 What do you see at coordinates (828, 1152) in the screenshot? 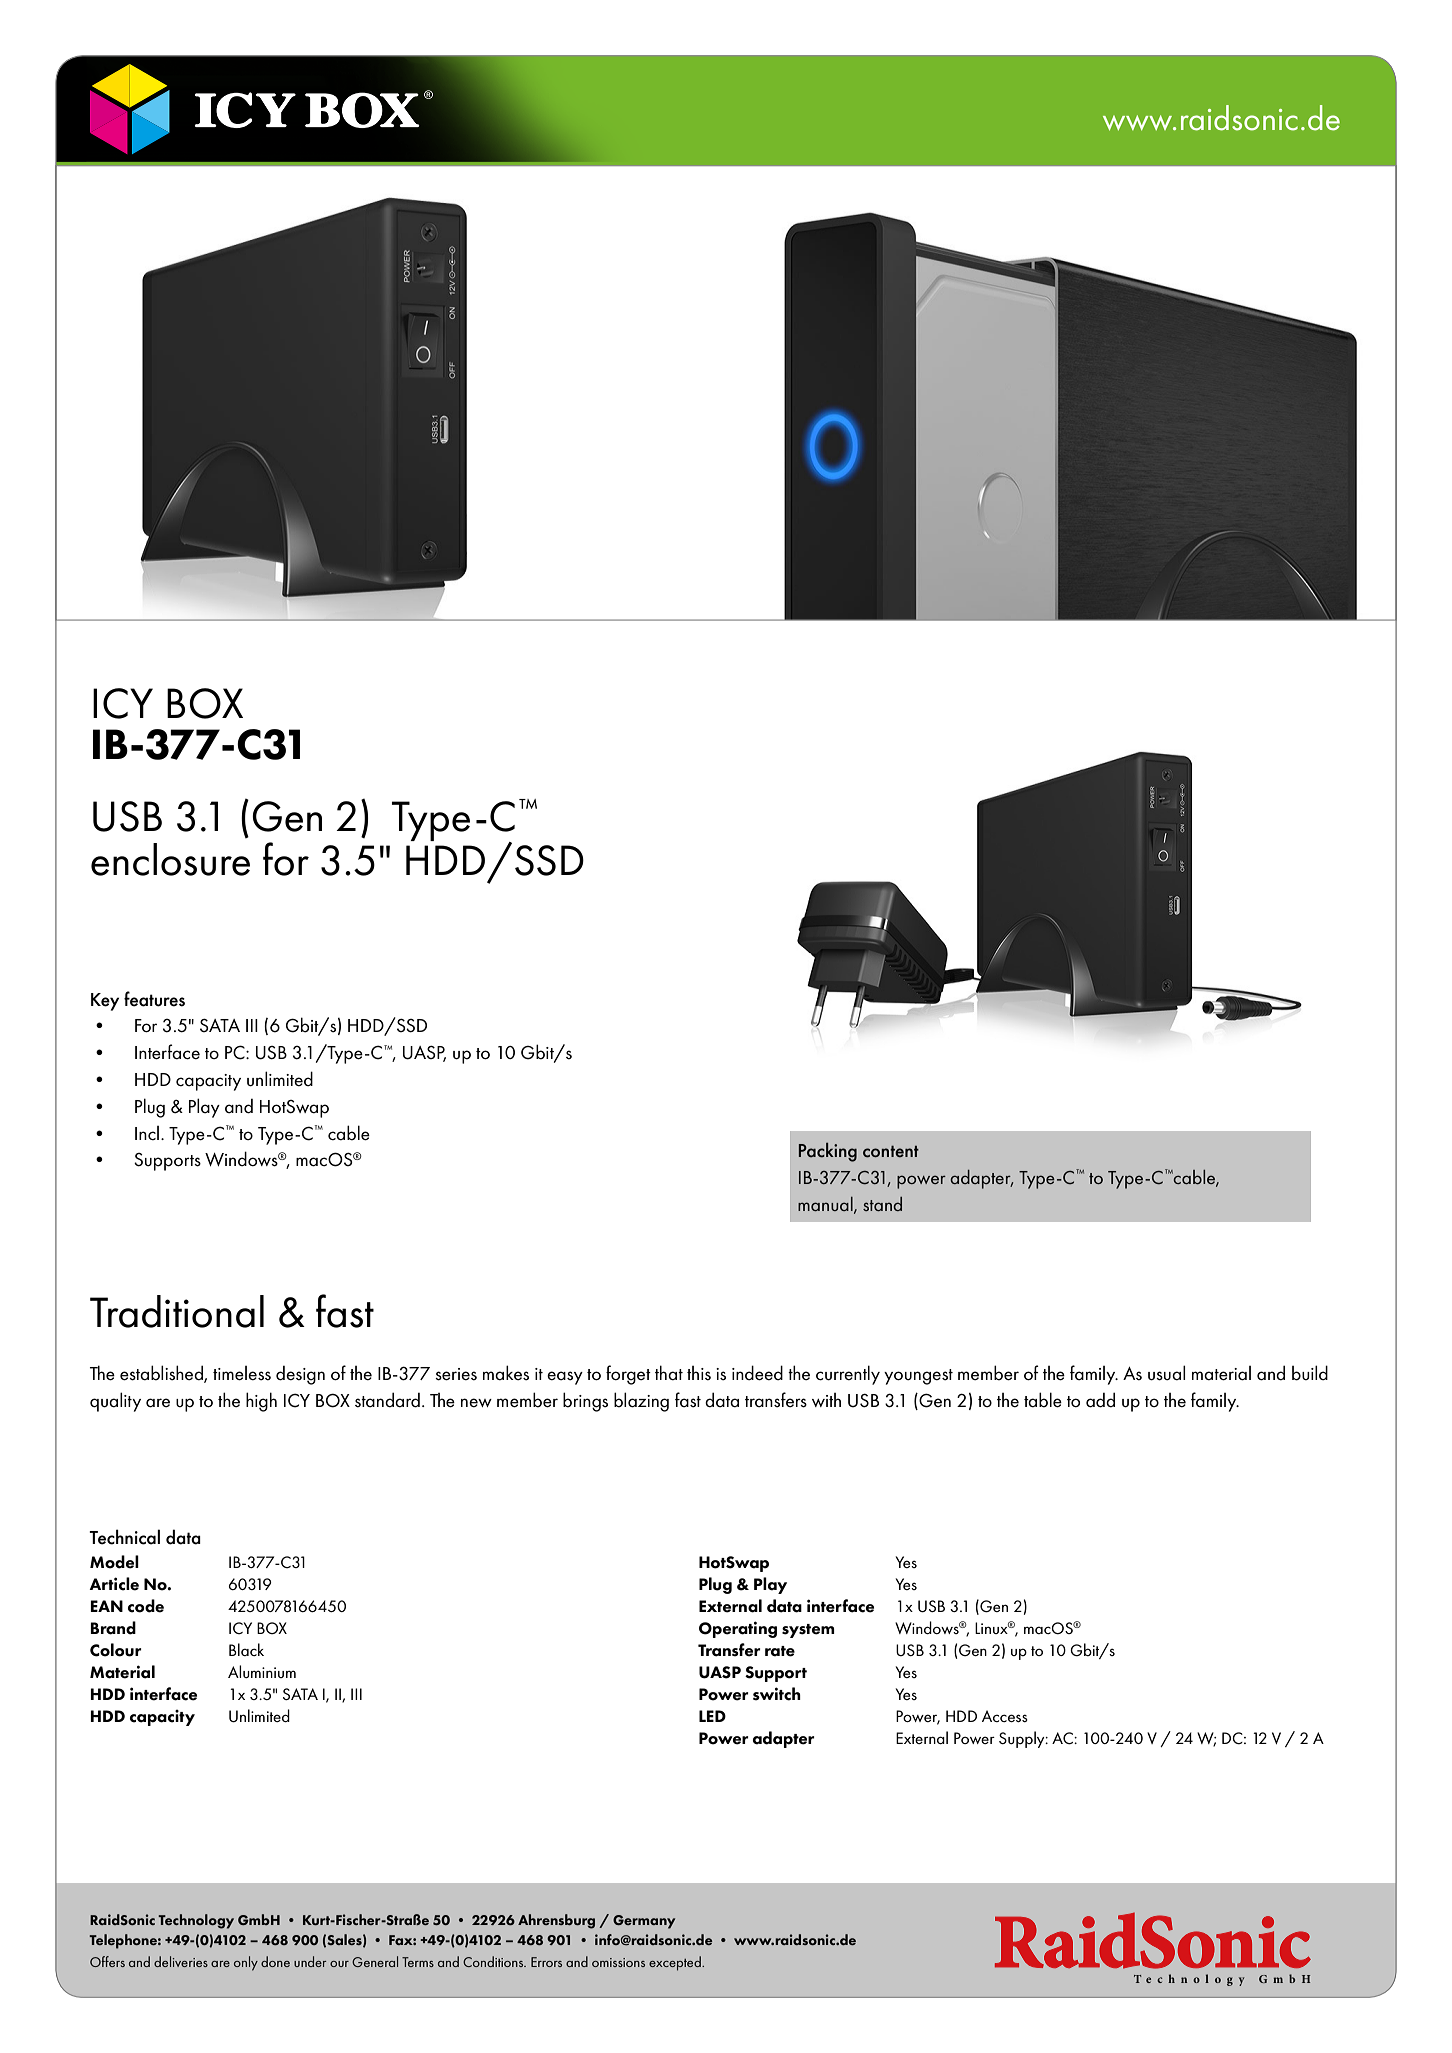
I see `Packing` at bounding box center [828, 1152].
